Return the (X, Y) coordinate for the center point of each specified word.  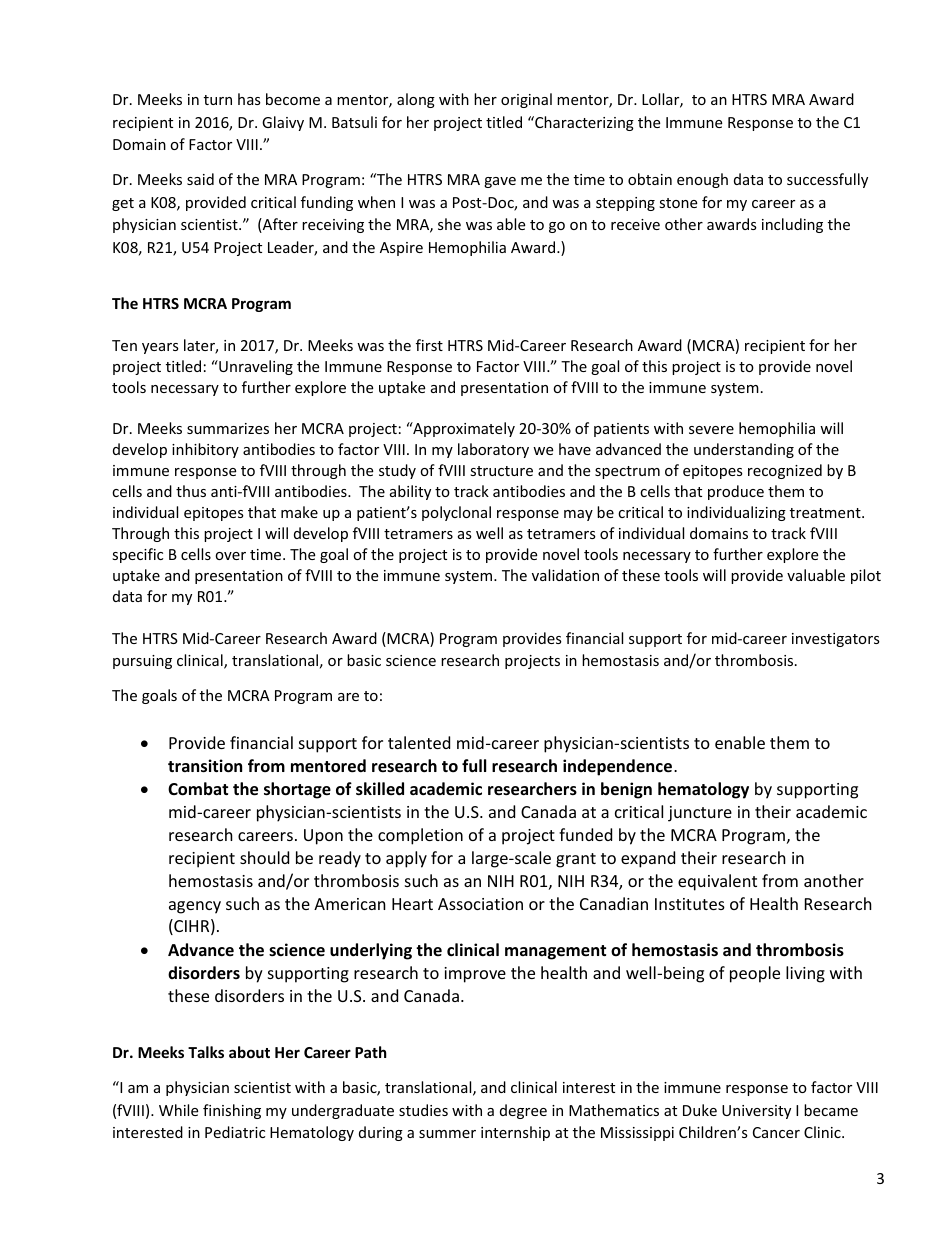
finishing (232, 1111)
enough (702, 180)
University (756, 1112)
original (526, 100)
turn (218, 100)
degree (523, 1111)
